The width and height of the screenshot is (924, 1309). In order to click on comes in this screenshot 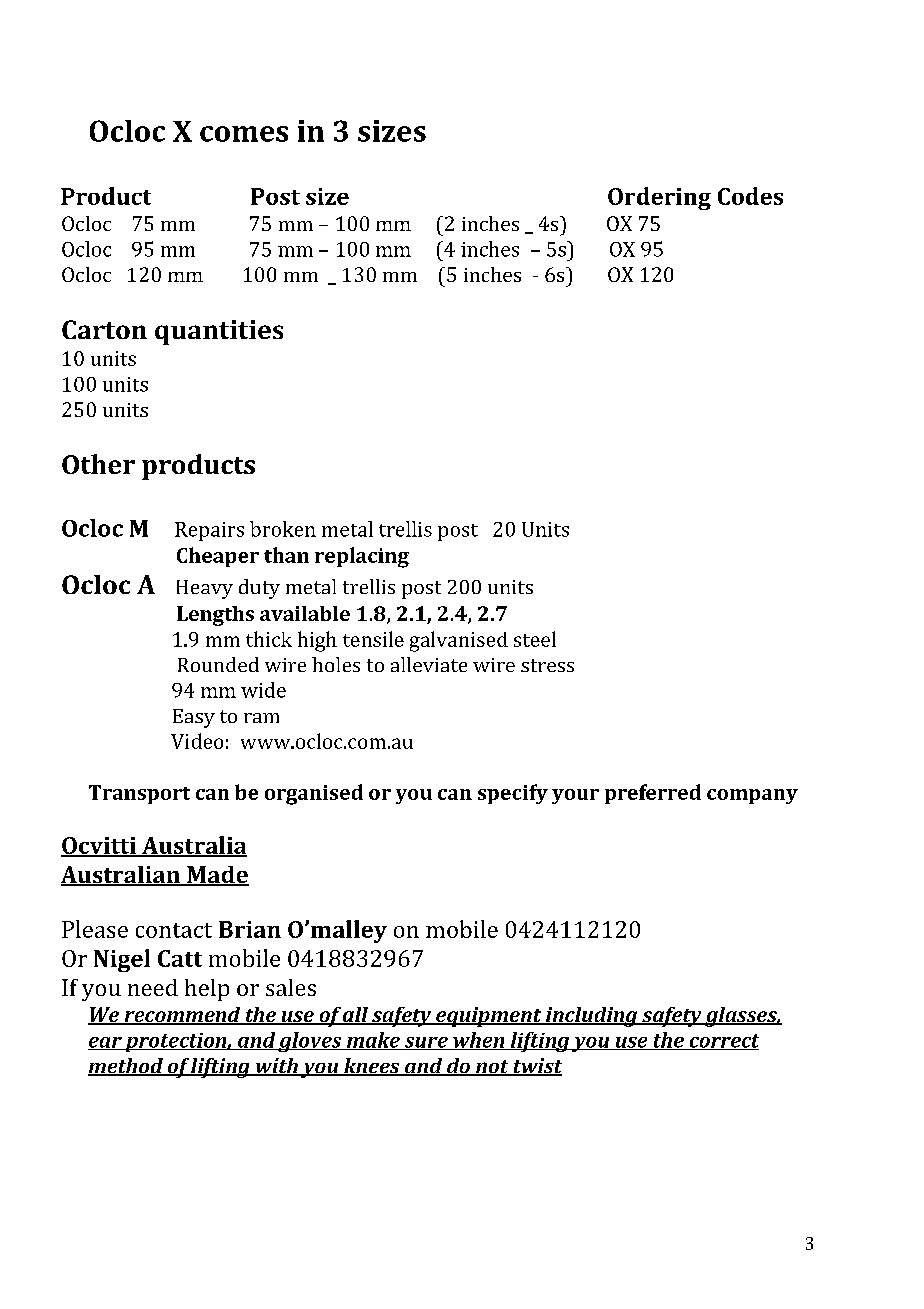, I will do `click(244, 134)`.
